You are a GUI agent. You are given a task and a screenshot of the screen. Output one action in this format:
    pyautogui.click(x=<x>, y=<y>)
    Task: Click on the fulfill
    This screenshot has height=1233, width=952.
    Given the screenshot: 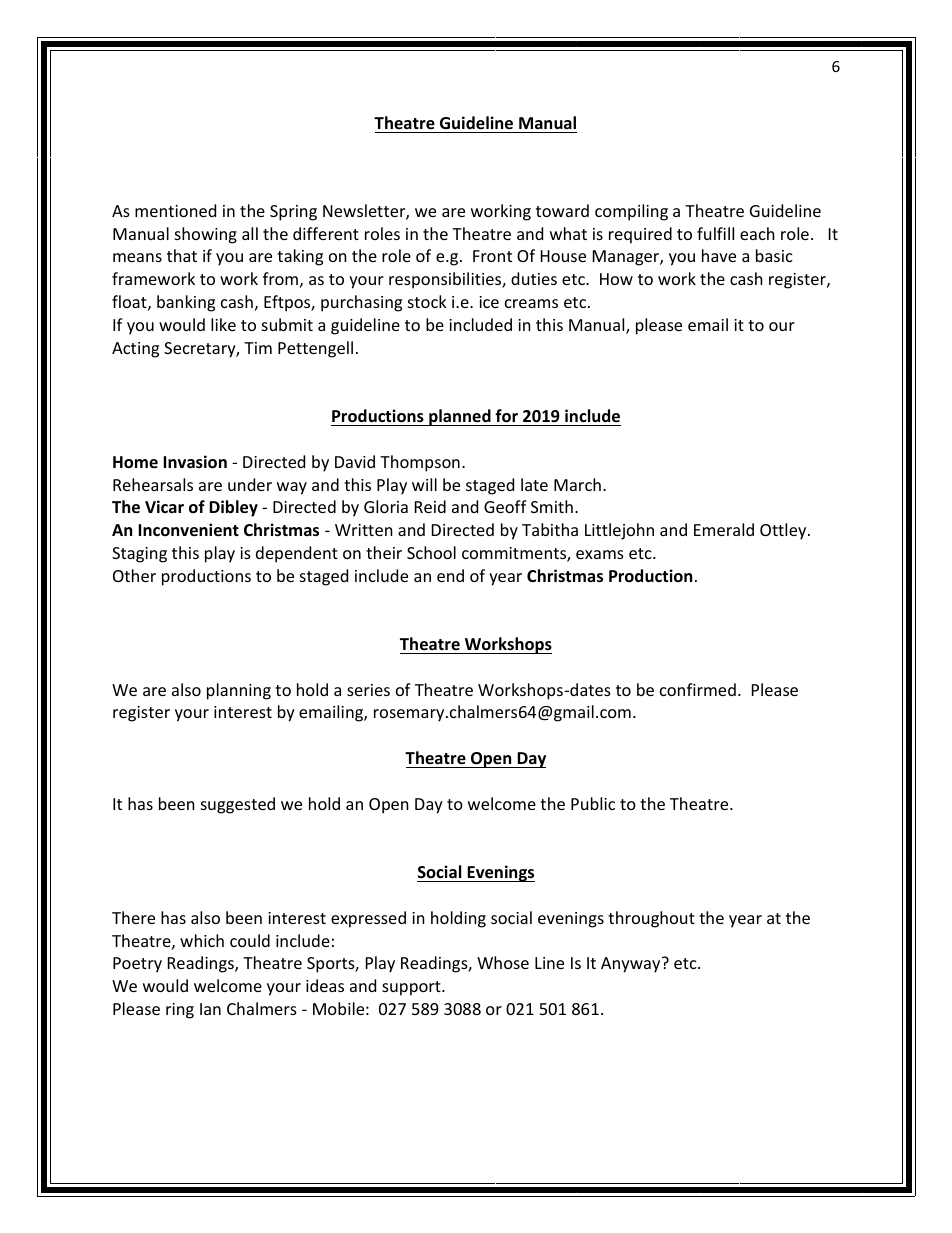 What is the action you would take?
    pyautogui.click(x=715, y=233)
